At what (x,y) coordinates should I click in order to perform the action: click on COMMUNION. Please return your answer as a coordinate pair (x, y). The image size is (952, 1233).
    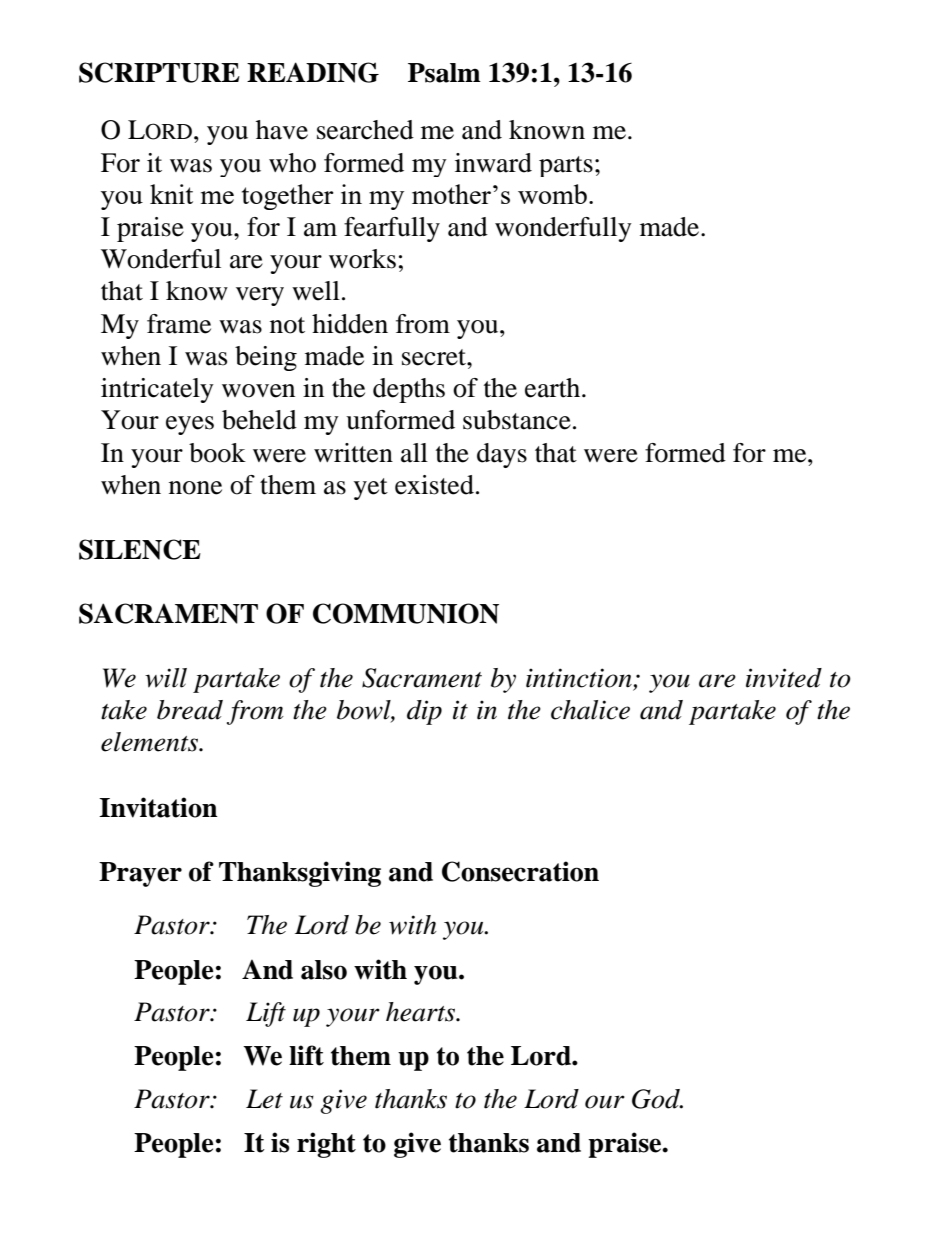
    Looking at the image, I should click on (406, 613).
